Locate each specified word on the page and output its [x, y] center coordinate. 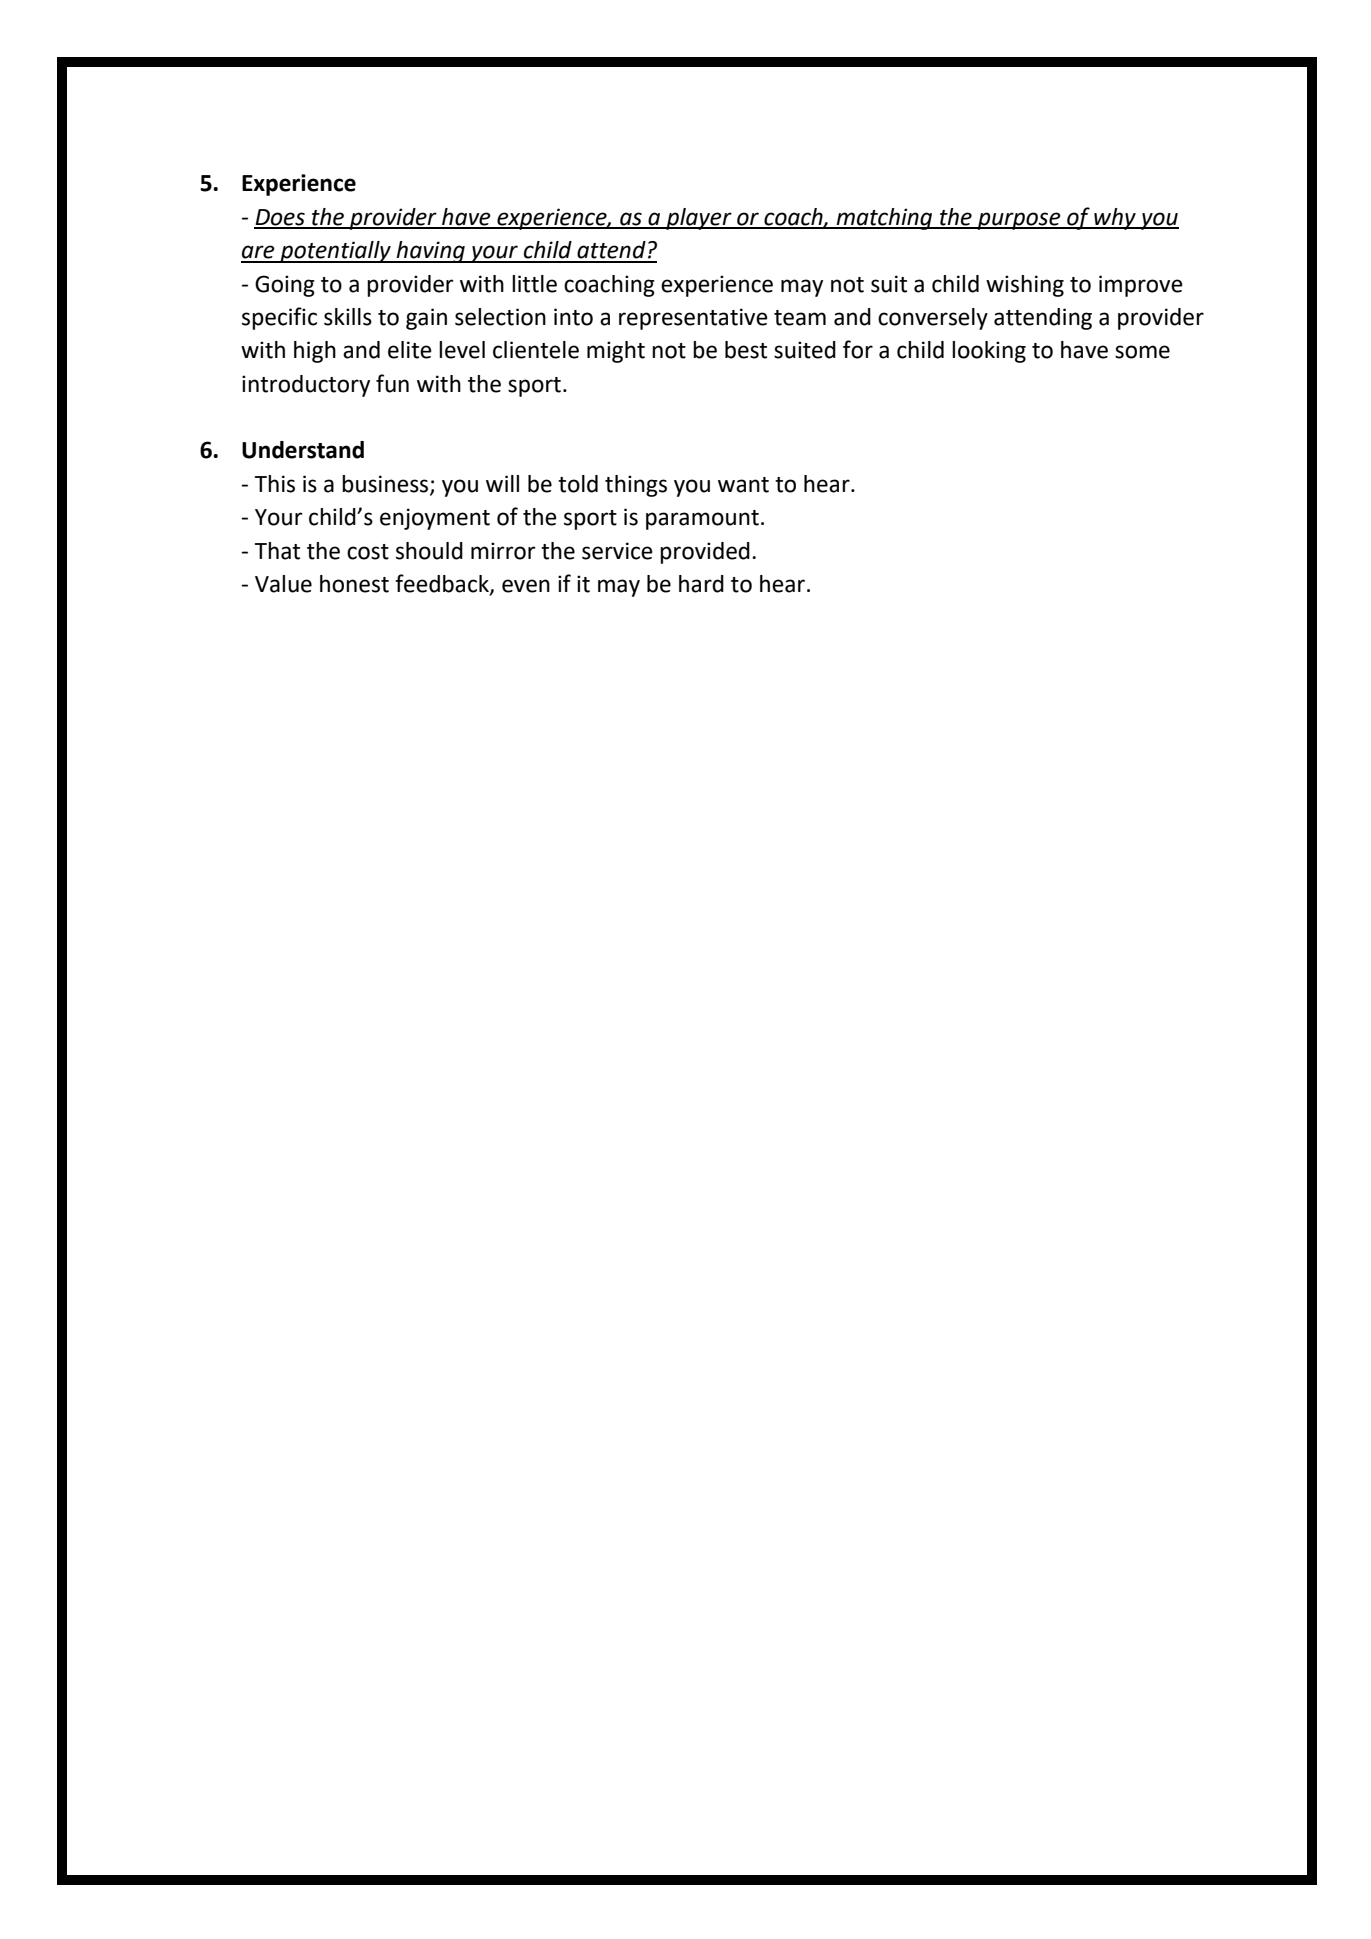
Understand [303, 450]
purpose [1019, 221]
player [699, 219]
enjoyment [435, 519]
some [1142, 352]
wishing [1025, 286]
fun [392, 383]
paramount [702, 520]
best [746, 350]
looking [989, 352]
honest [354, 584]
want [743, 485]
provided [705, 553]
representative [693, 319]
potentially [335, 252]
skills [348, 317]
